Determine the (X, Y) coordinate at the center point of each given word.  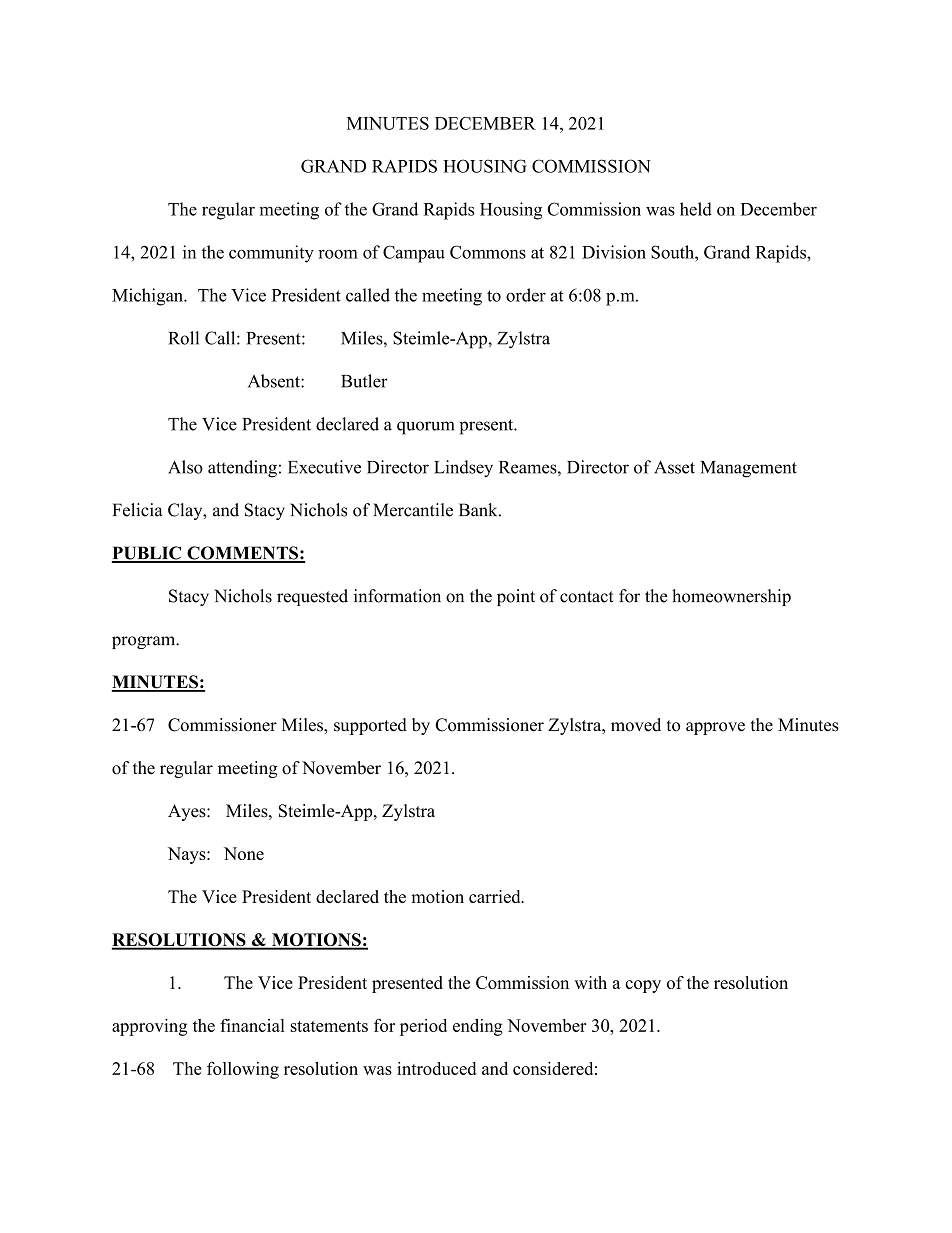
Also (185, 467)
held (696, 209)
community (271, 254)
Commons (488, 252)
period (423, 1027)
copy (643, 986)
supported (370, 726)
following (243, 1070)
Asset (674, 467)
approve (715, 728)
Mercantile (413, 510)
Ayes (188, 812)
